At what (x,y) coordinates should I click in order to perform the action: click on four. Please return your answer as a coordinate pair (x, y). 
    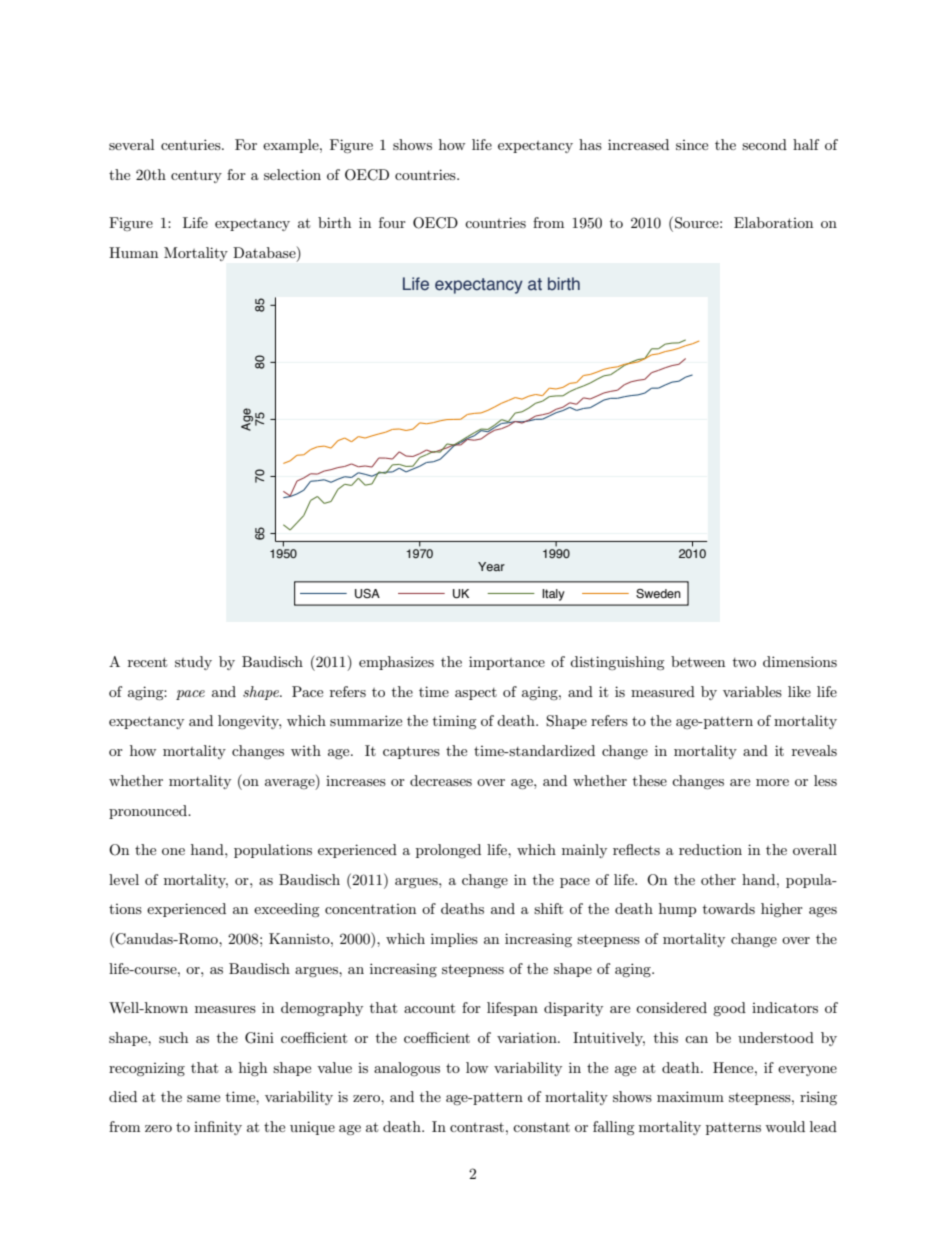
    Looking at the image, I should click on (392, 222).
